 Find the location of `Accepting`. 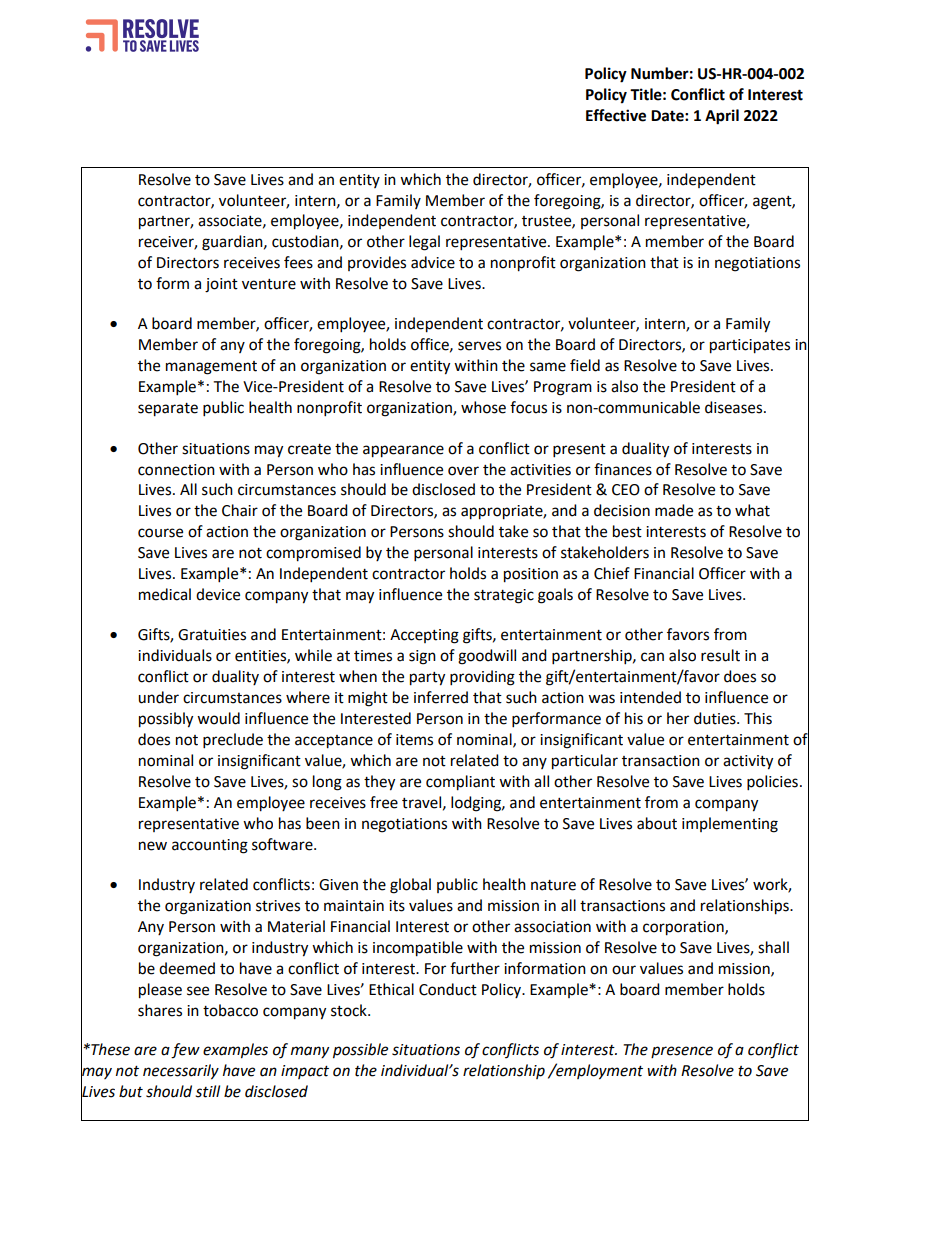

Accepting is located at coordinates (424, 636).
